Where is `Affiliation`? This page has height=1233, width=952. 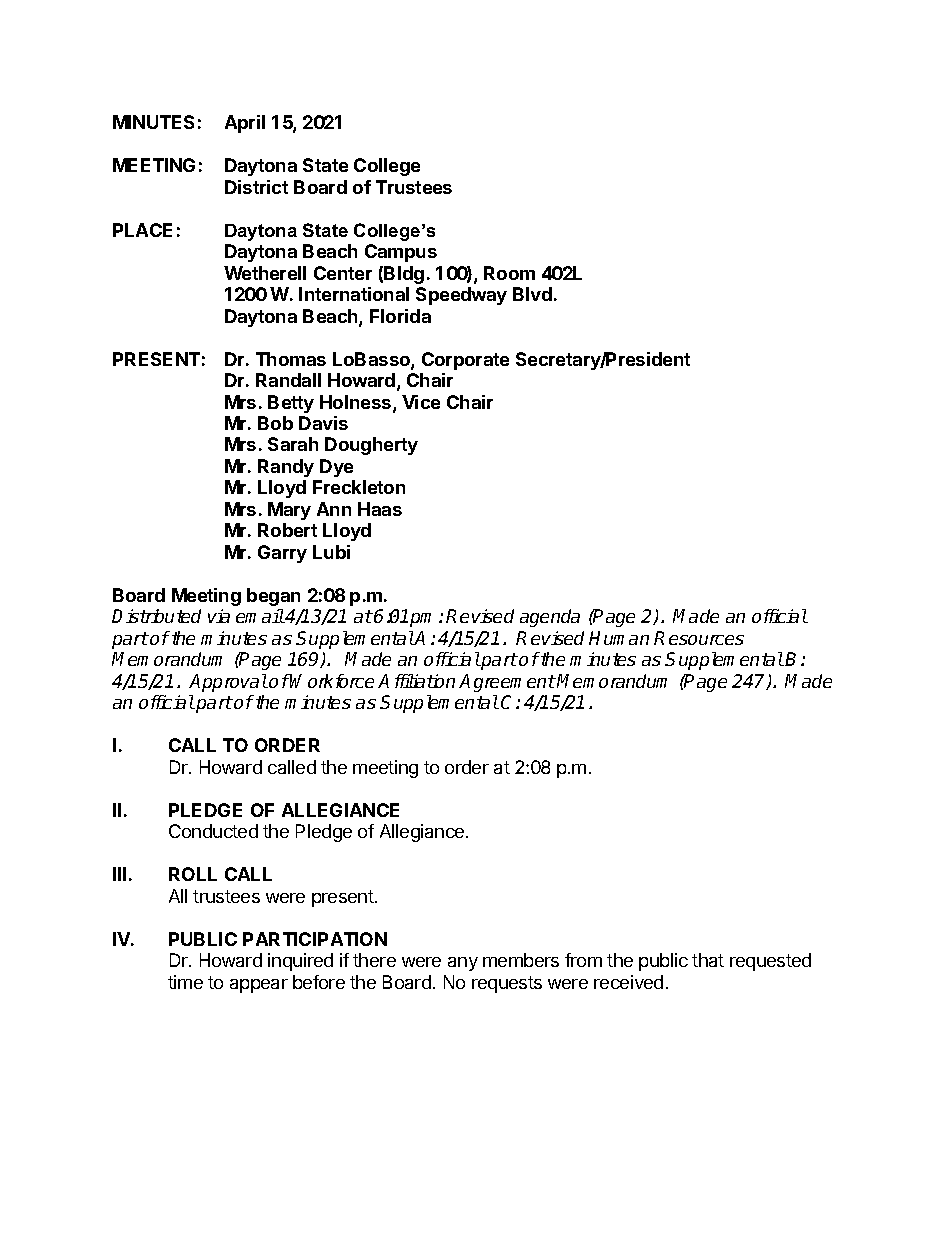 Affiliation is located at coordinates (416, 681).
